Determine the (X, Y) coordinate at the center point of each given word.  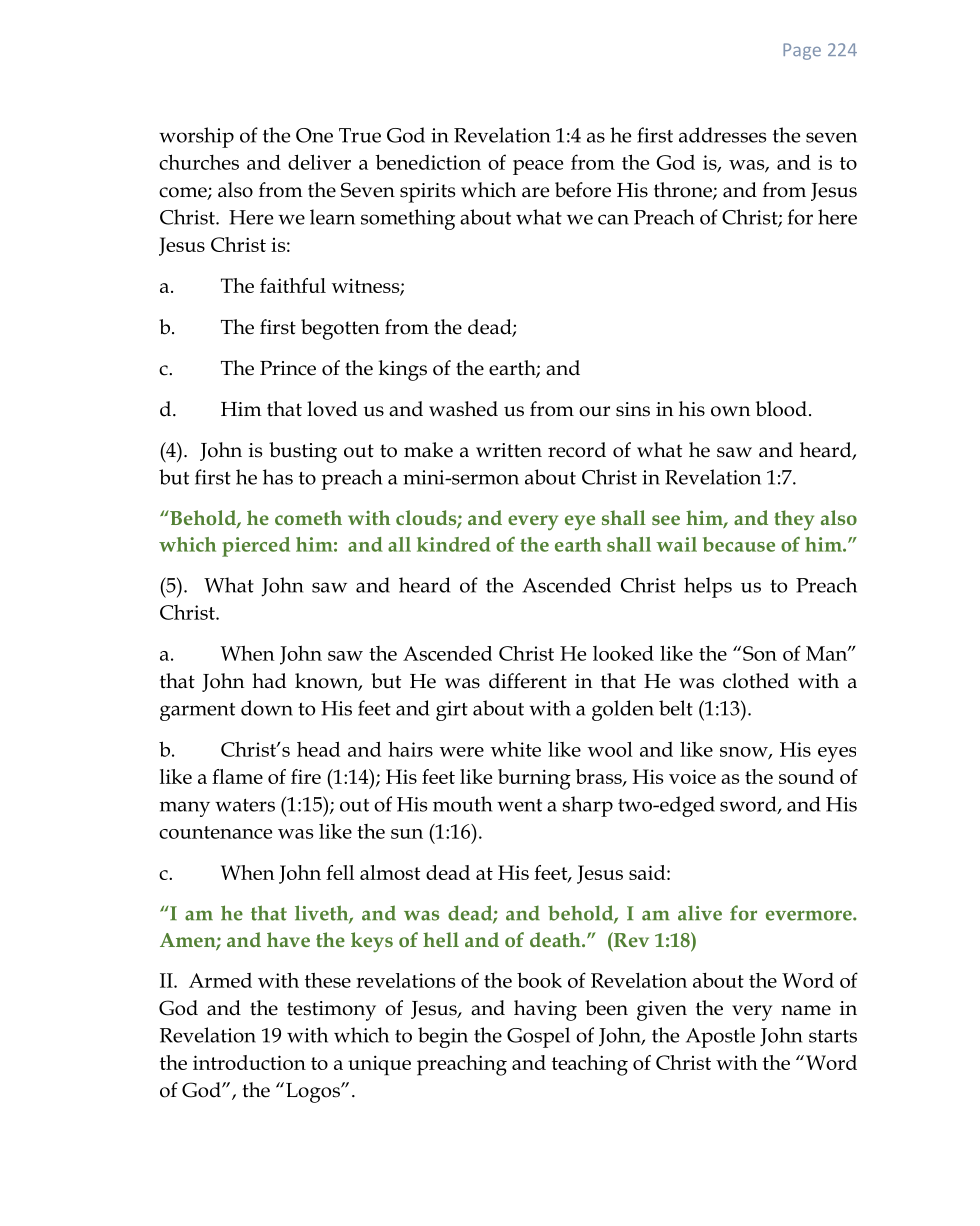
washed (463, 409)
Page (802, 51)
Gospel (538, 1037)
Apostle (720, 1037)
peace (538, 167)
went (519, 805)
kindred (454, 544)
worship (196, 137)
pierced (256, 547)
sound (806, 776)
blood (781, 409)
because (739, 544)
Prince (288, 368)
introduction (249, 1062)
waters (245, 805)
